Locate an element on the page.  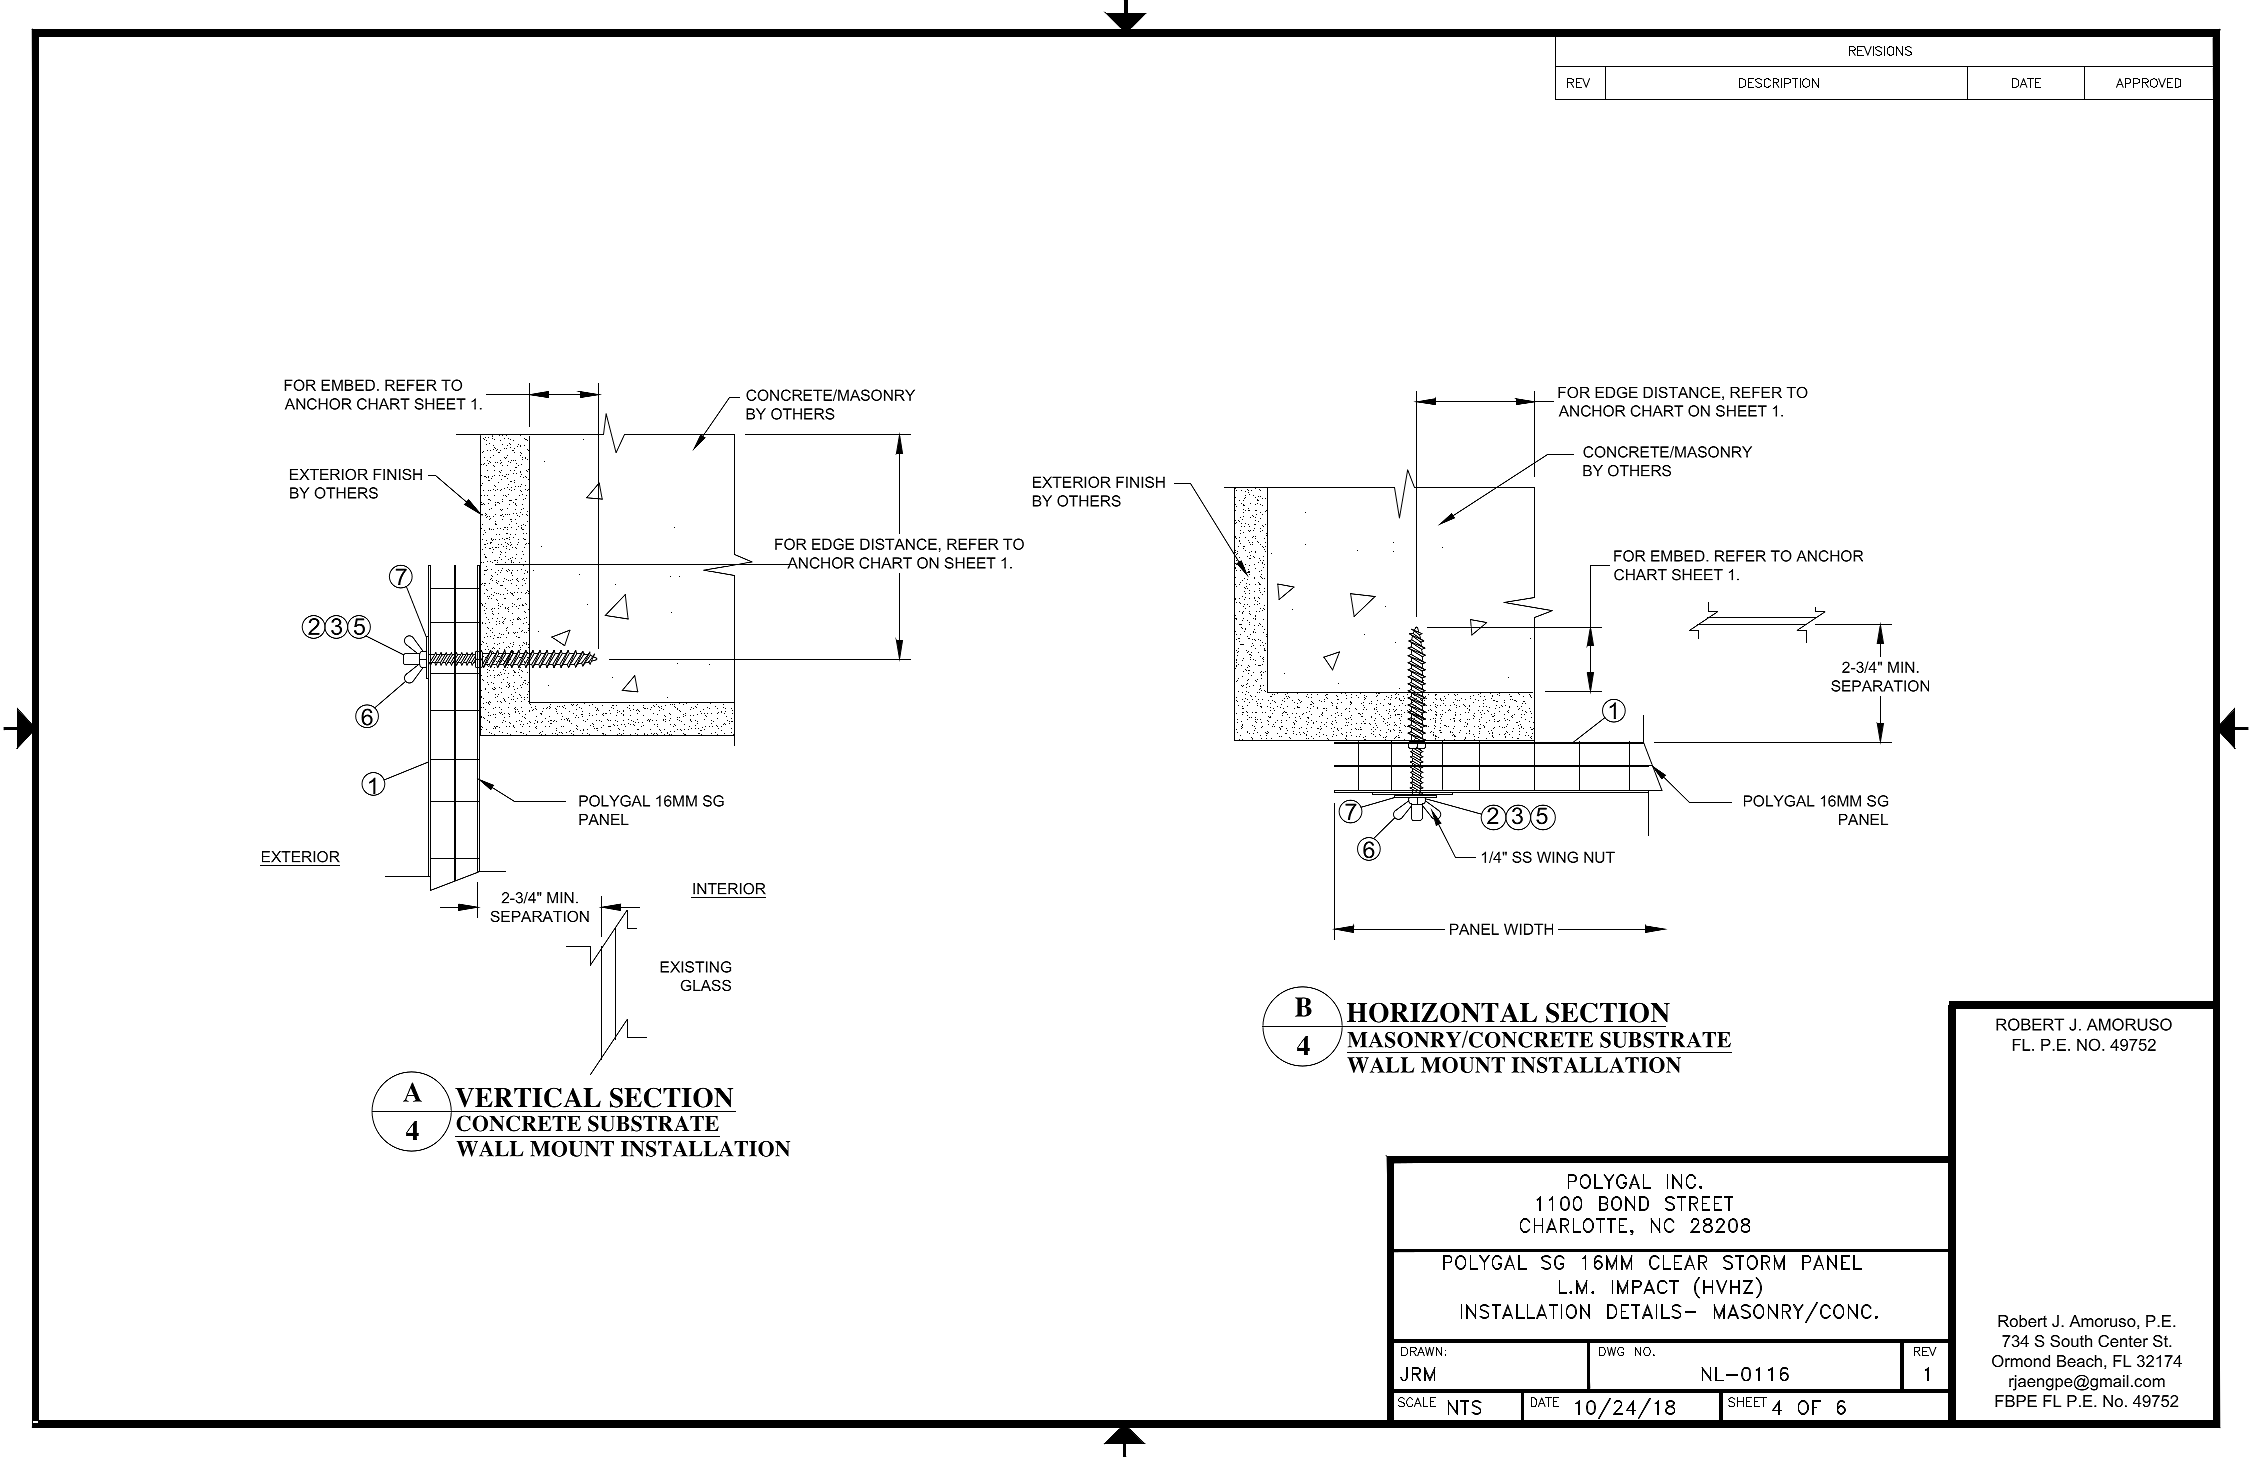
South is located at coordinates (2071, 1341).
